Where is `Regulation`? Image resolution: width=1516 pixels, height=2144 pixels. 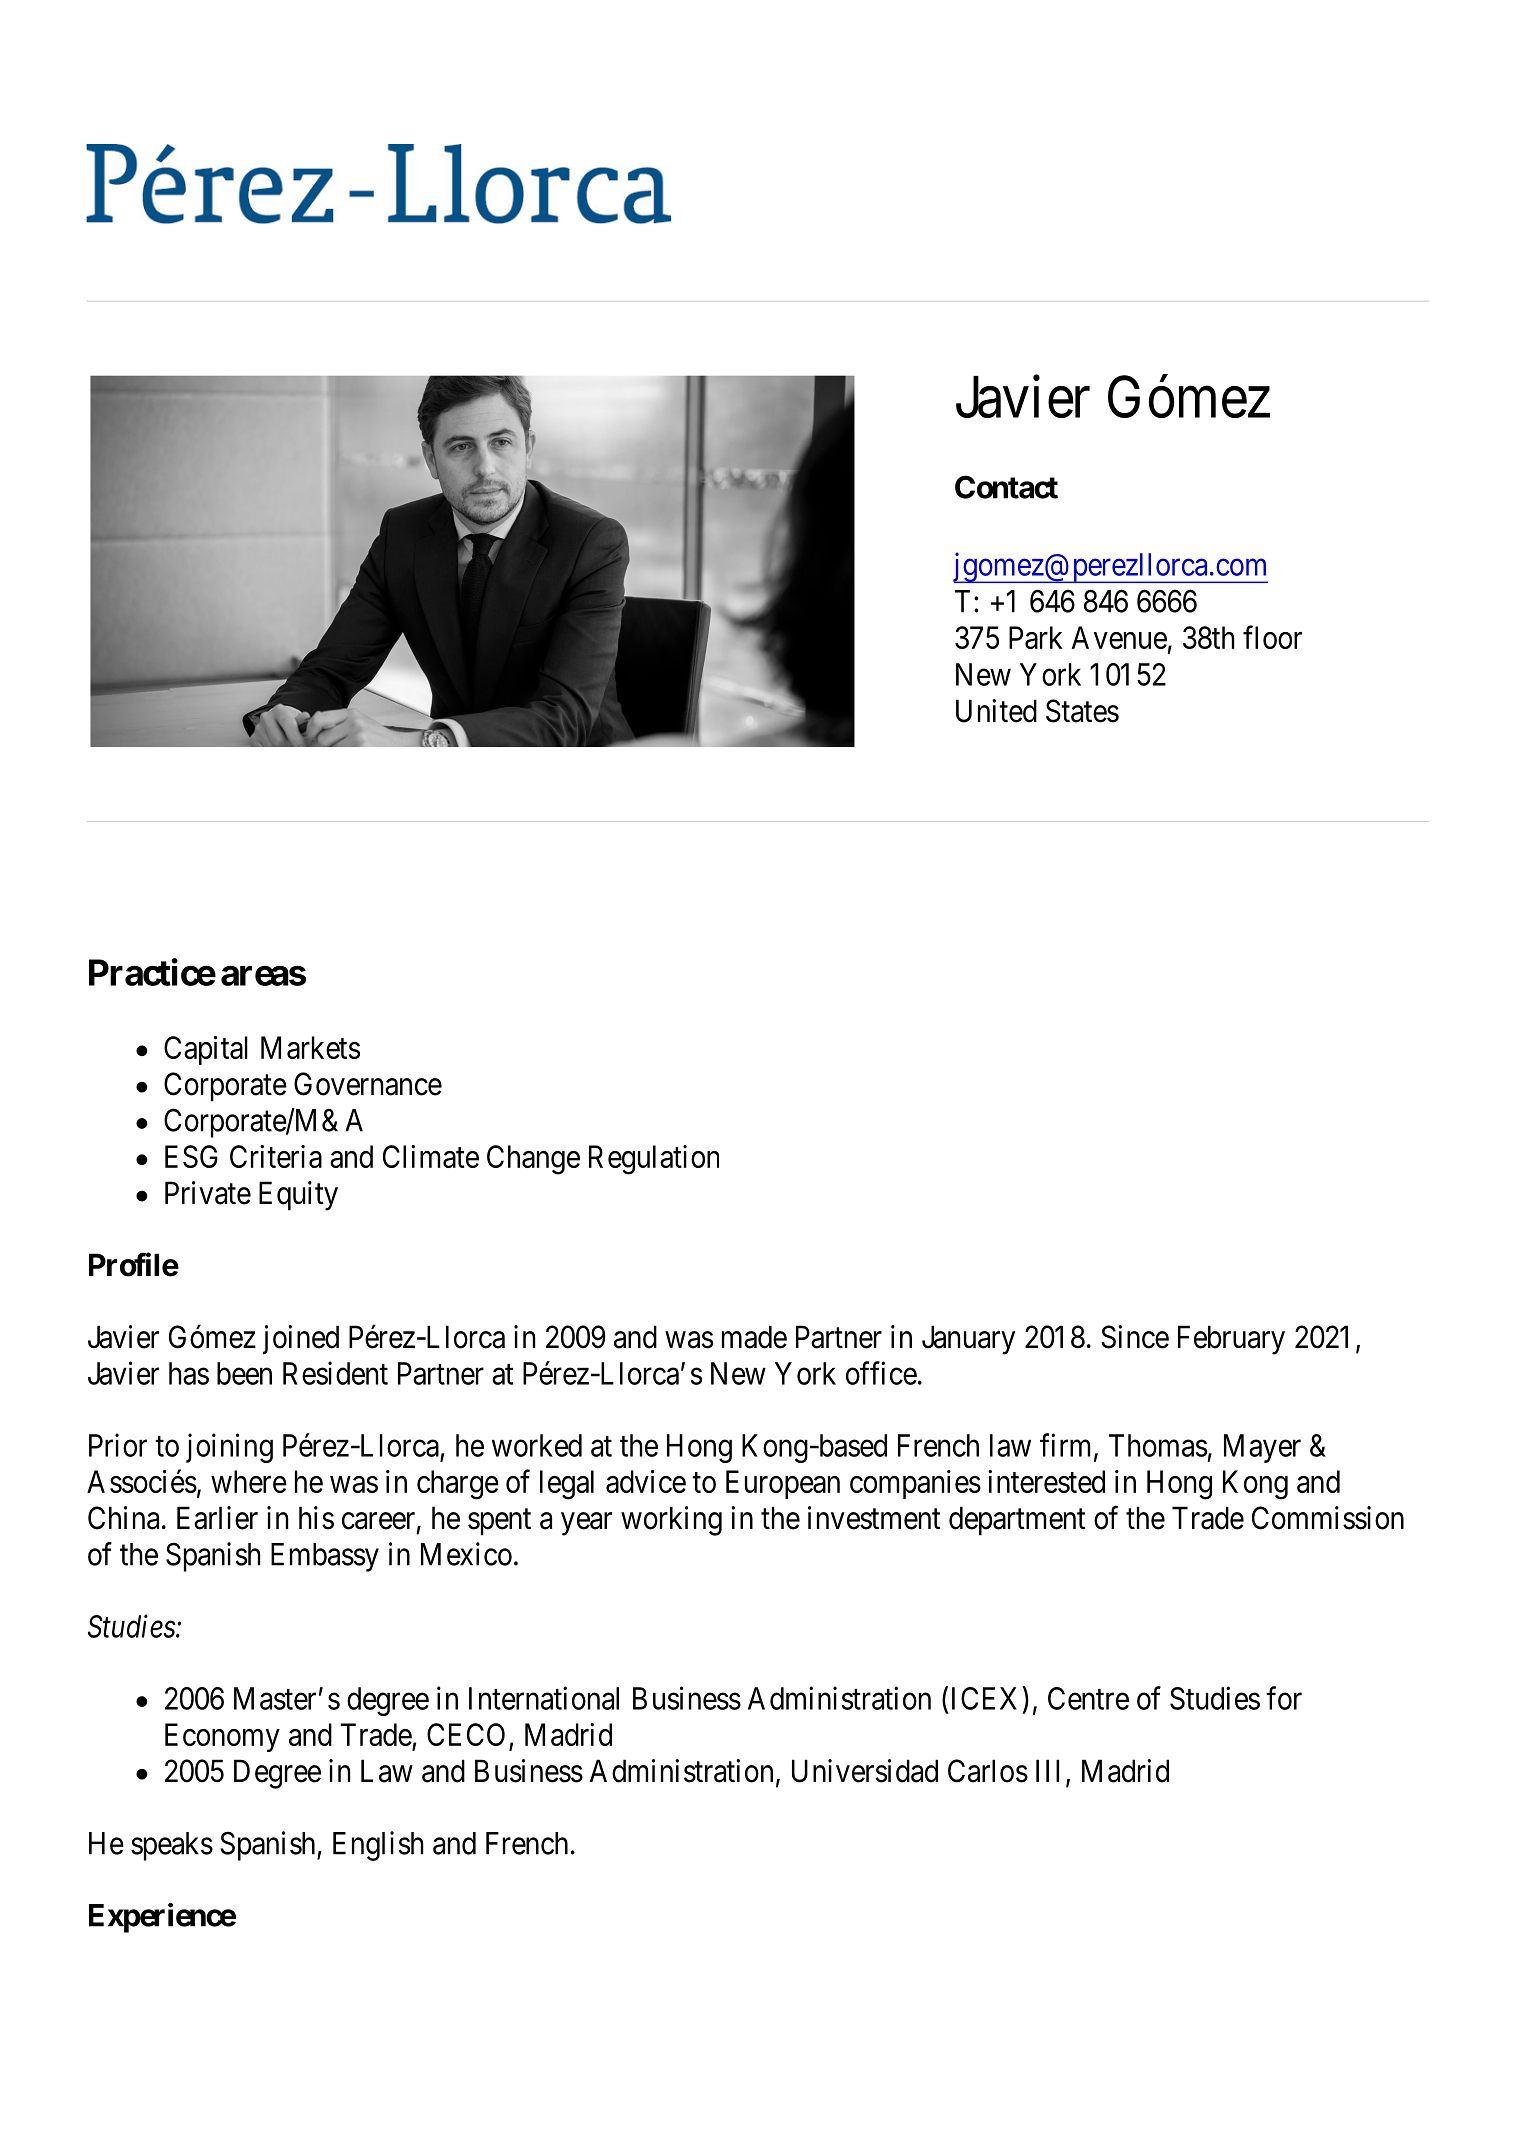
Regulation is located at coordinates (654, 1160).
